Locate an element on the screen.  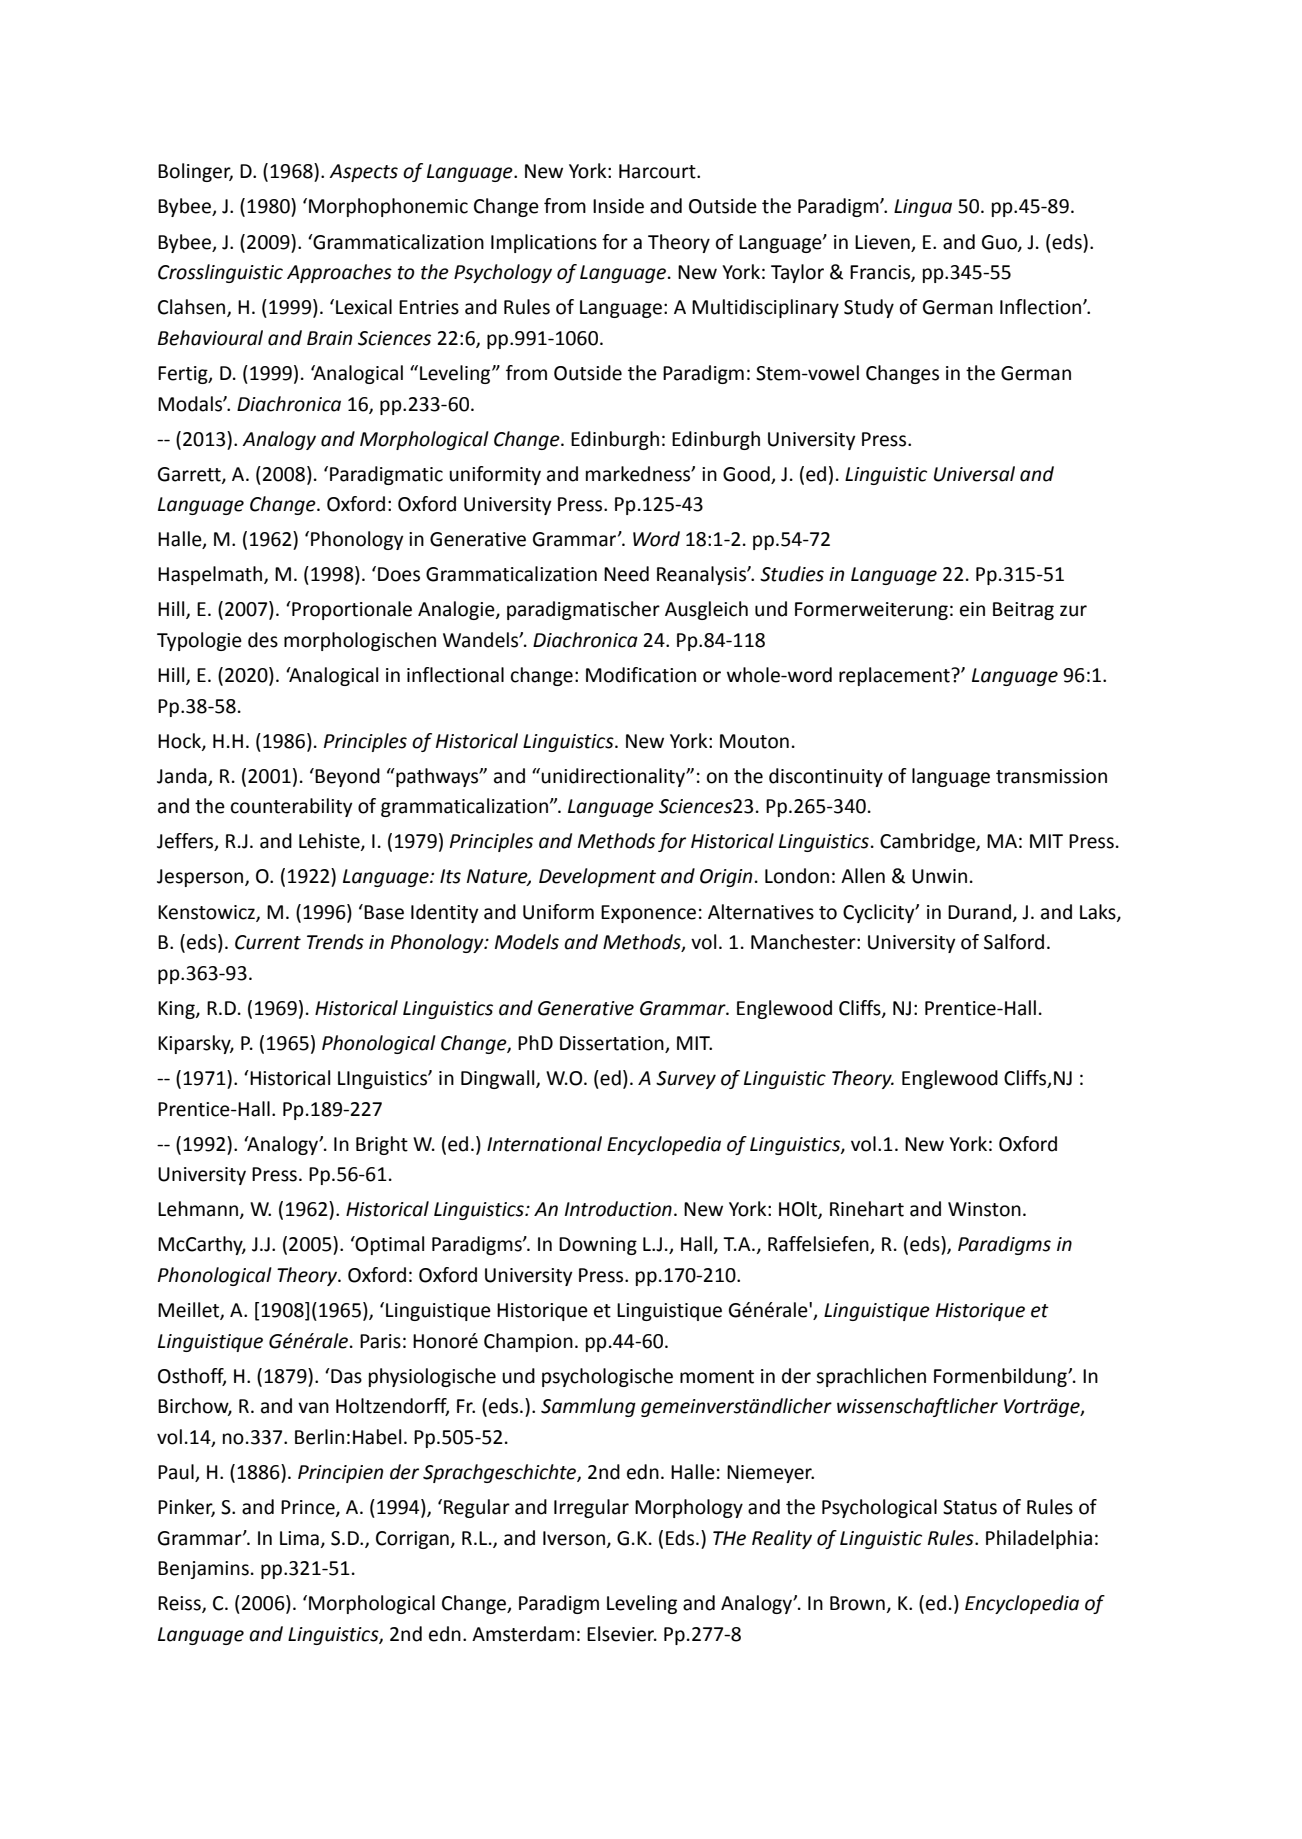
Inside is located at coordinates (618, 206).
